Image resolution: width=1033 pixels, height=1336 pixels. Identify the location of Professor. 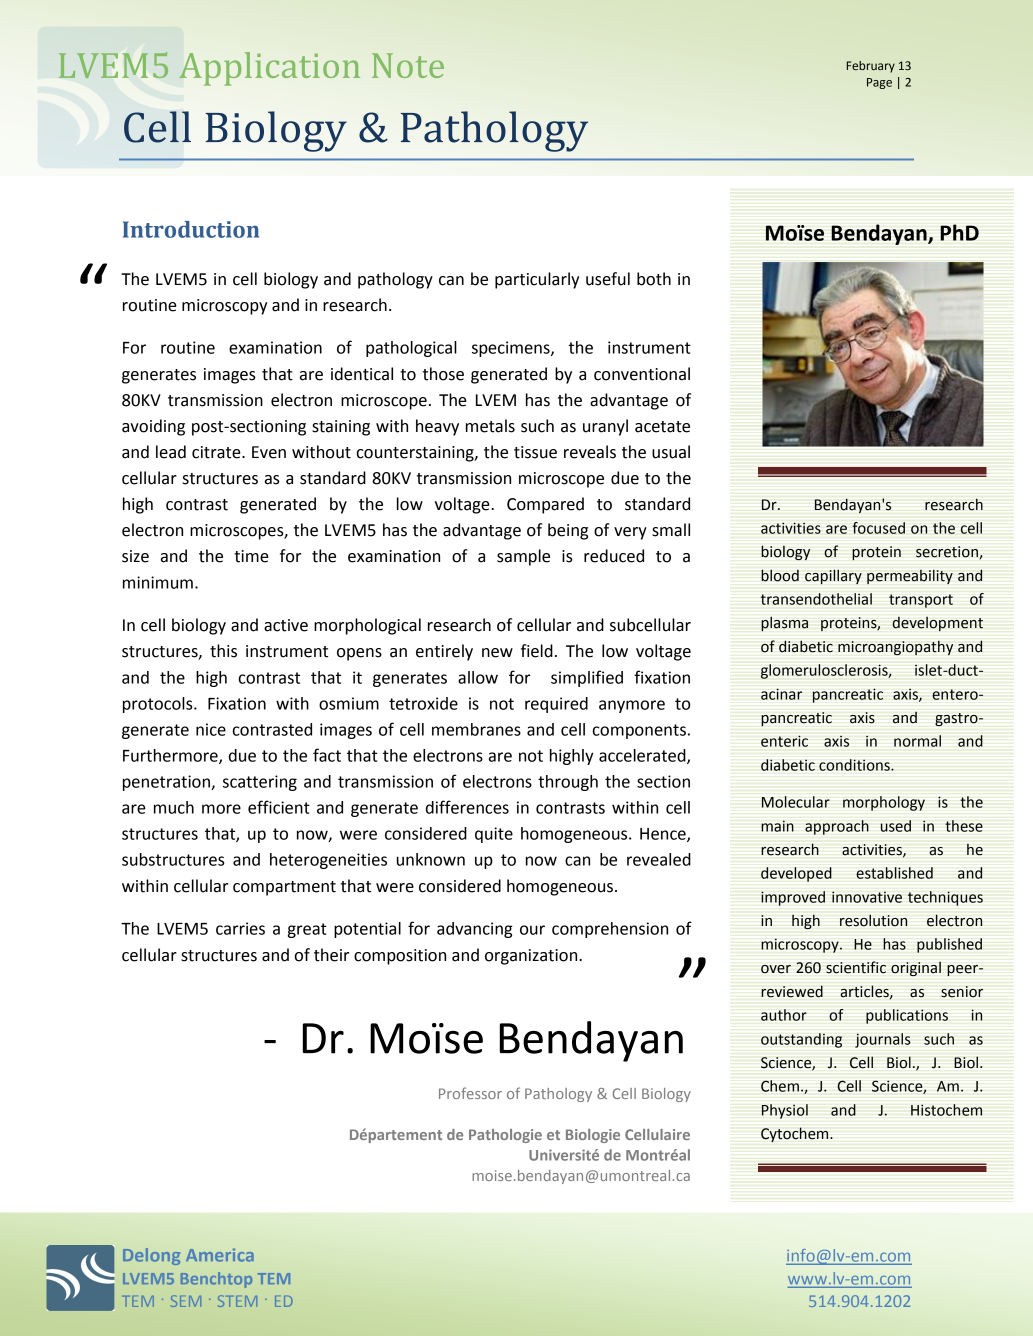
(470, 1093).
